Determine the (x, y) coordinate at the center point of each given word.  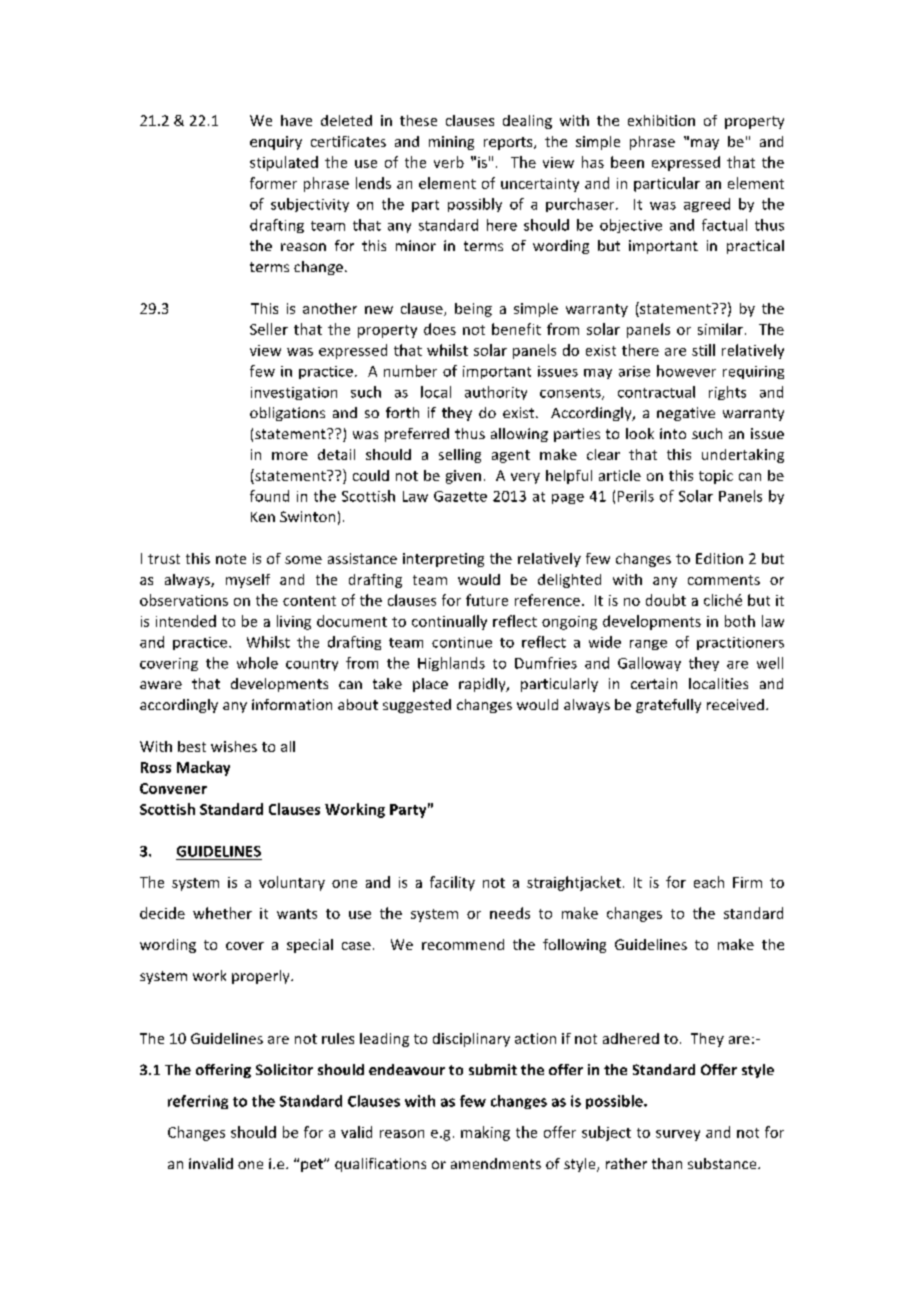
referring (198, 1102)
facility (452, 883)
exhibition (661, 120)
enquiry (276, 143)
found (269, 496)
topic (716, 477)
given (463, 477)
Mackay (203, 768)
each (709, 882)
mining (451, 143)
